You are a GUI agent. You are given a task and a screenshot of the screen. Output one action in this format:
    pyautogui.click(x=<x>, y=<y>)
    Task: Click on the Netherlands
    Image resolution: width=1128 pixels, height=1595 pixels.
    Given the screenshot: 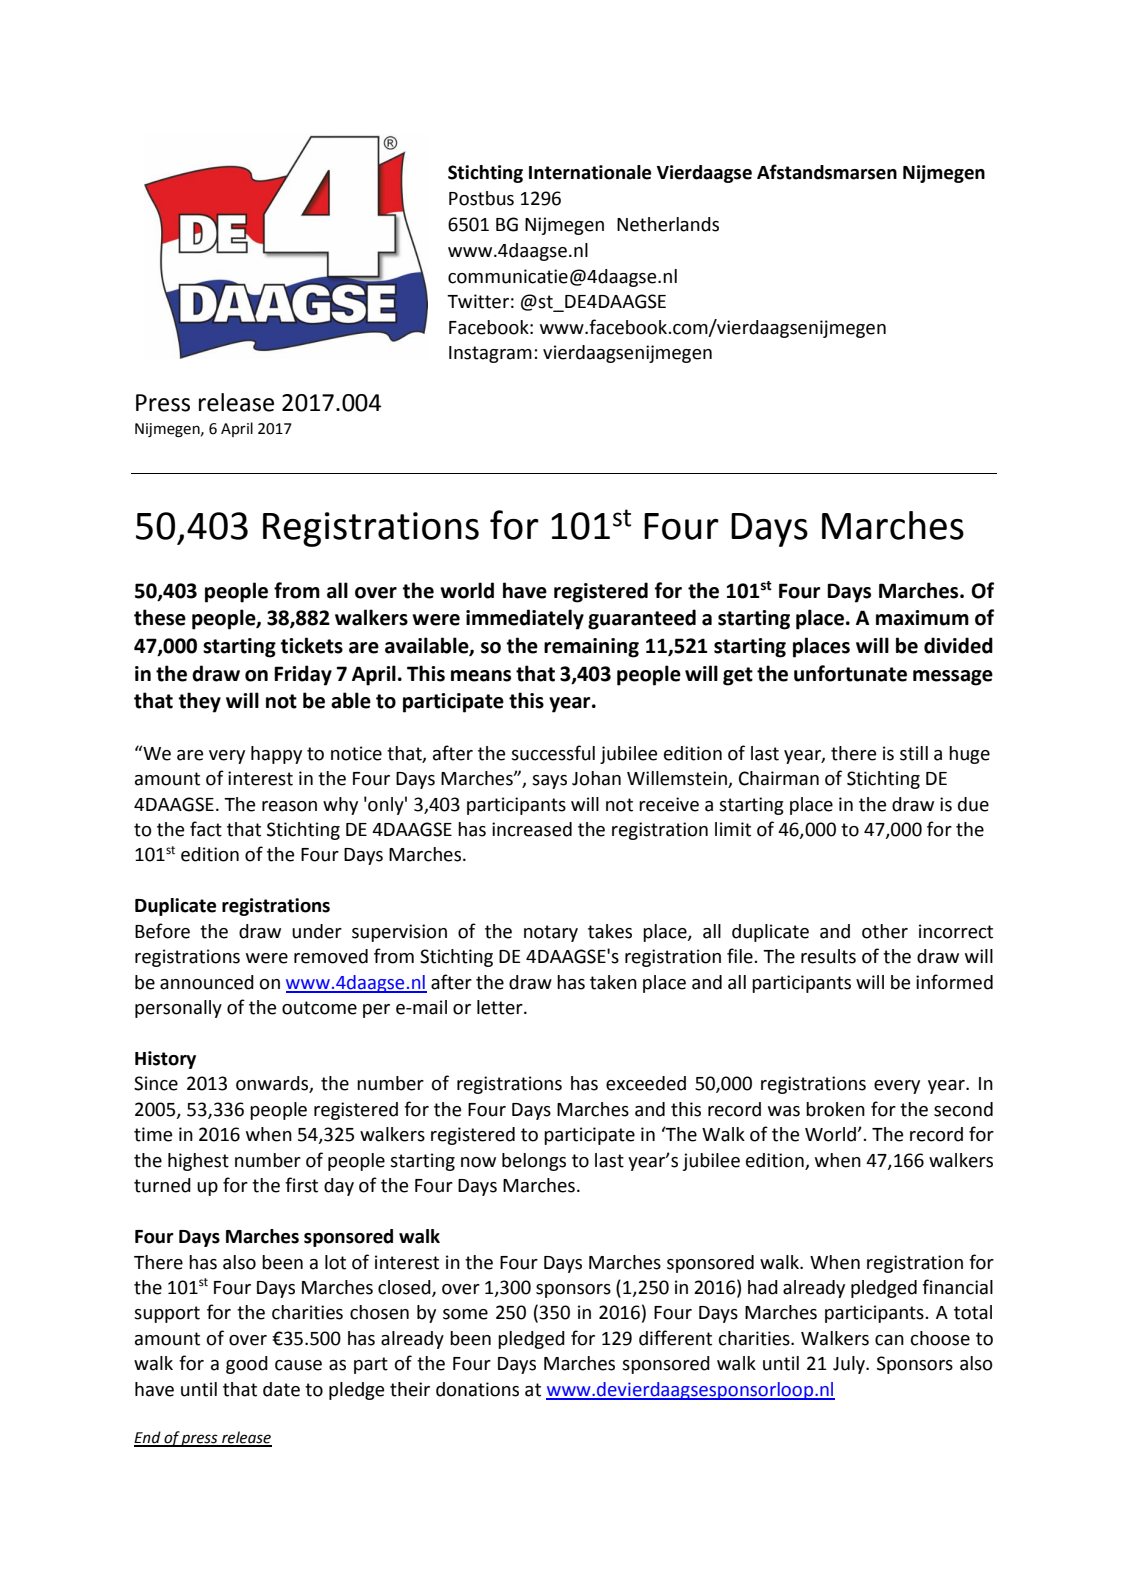 What is the action you would take?
    pyautogui.click(x=668, y=224)
